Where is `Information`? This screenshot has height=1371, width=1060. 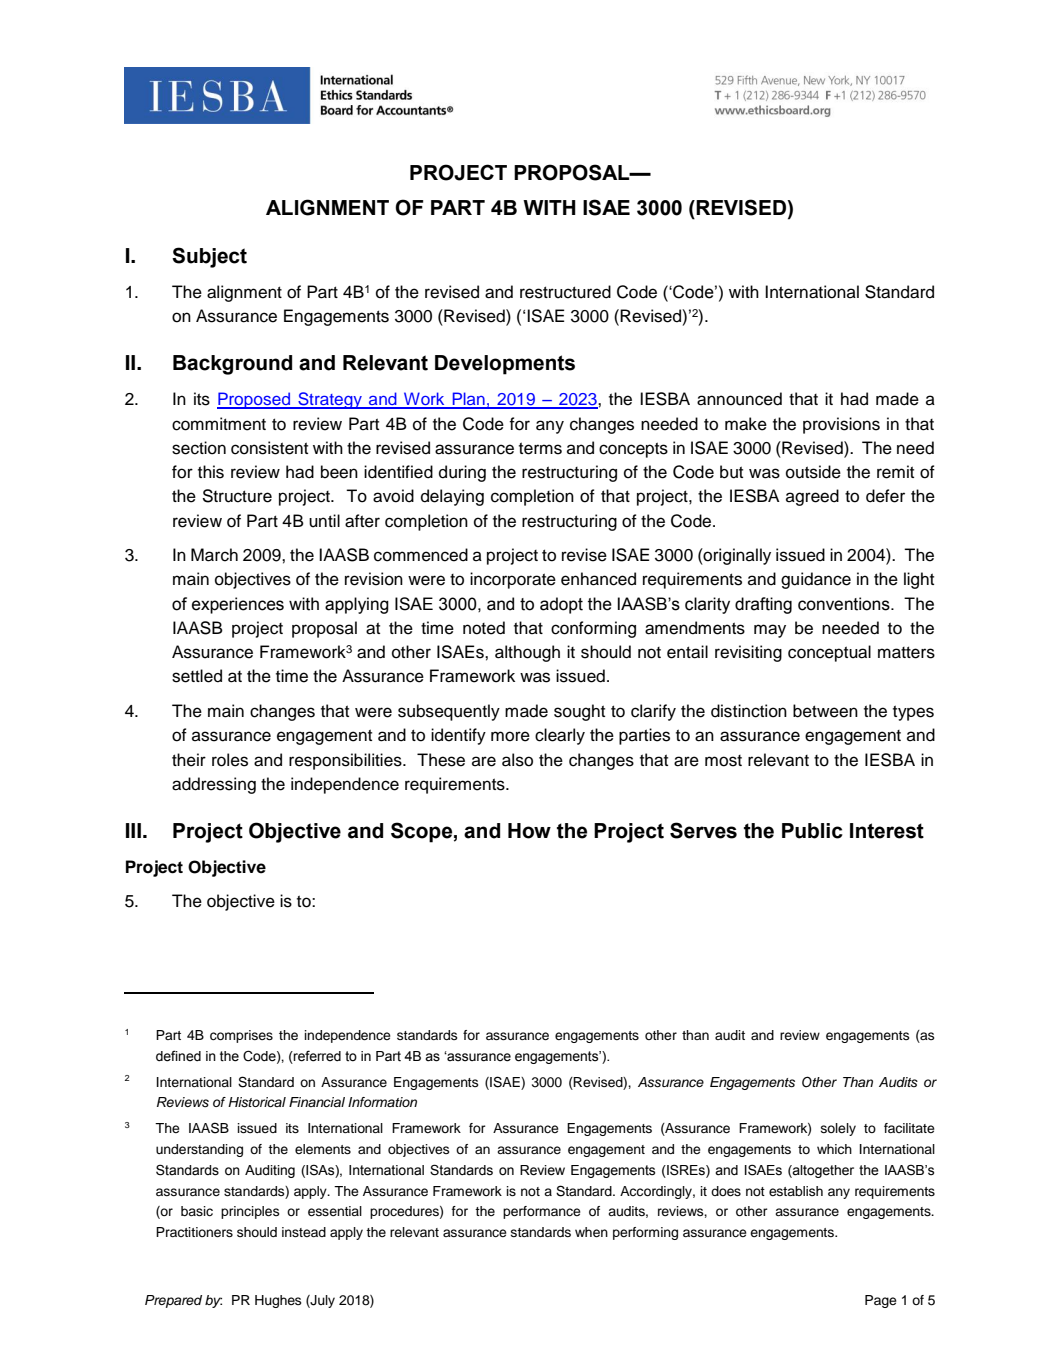 Information is located at coordinates (382, 1102).
